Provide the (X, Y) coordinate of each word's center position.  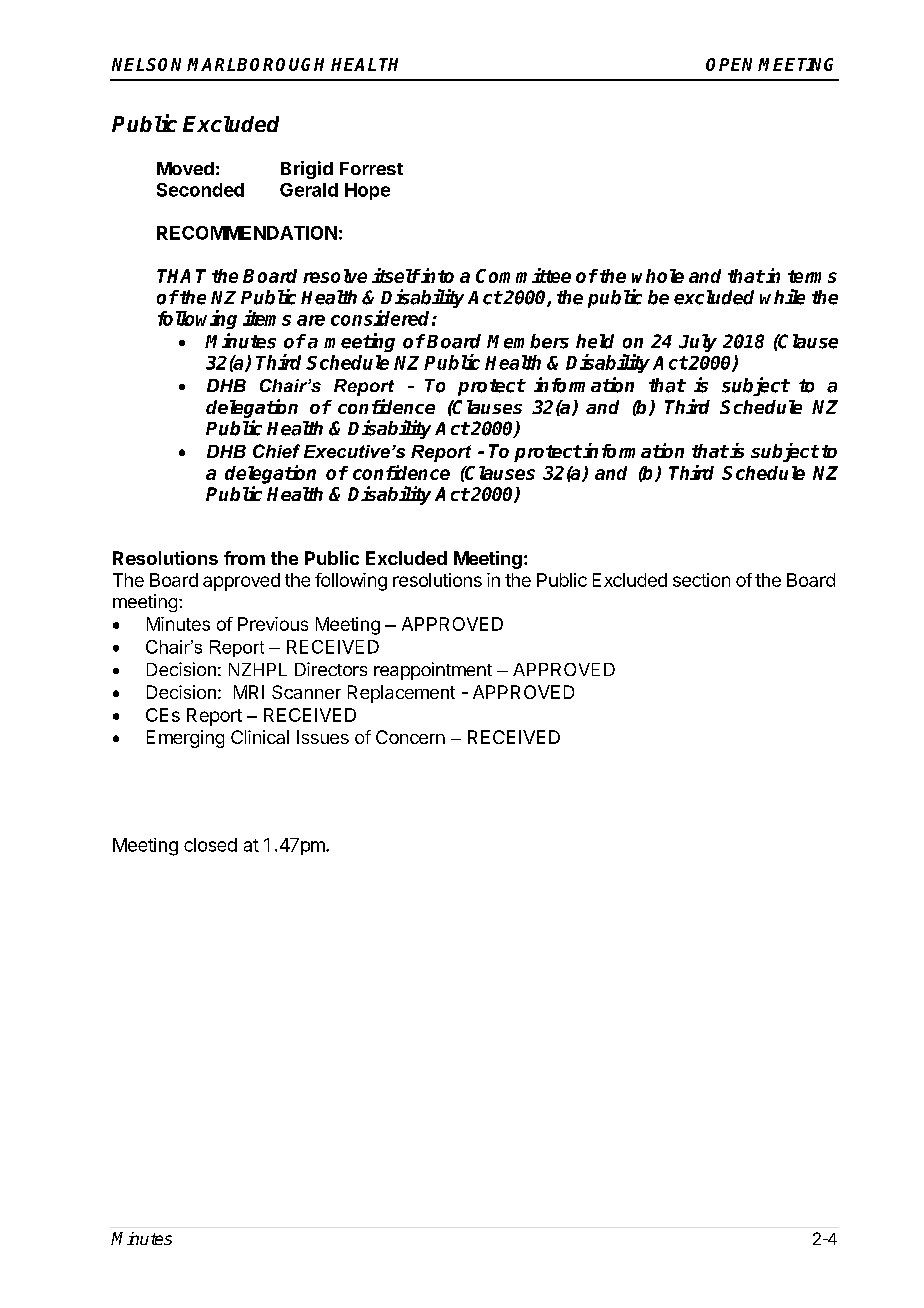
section (701, 580)
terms (812, 276)
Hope (367, 191)
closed (210, 845)
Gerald (309, 190)
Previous (273, 624)
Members (528, 341)
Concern (410, 737)
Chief (276, 451)
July (698, 343)
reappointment (433, 671)
